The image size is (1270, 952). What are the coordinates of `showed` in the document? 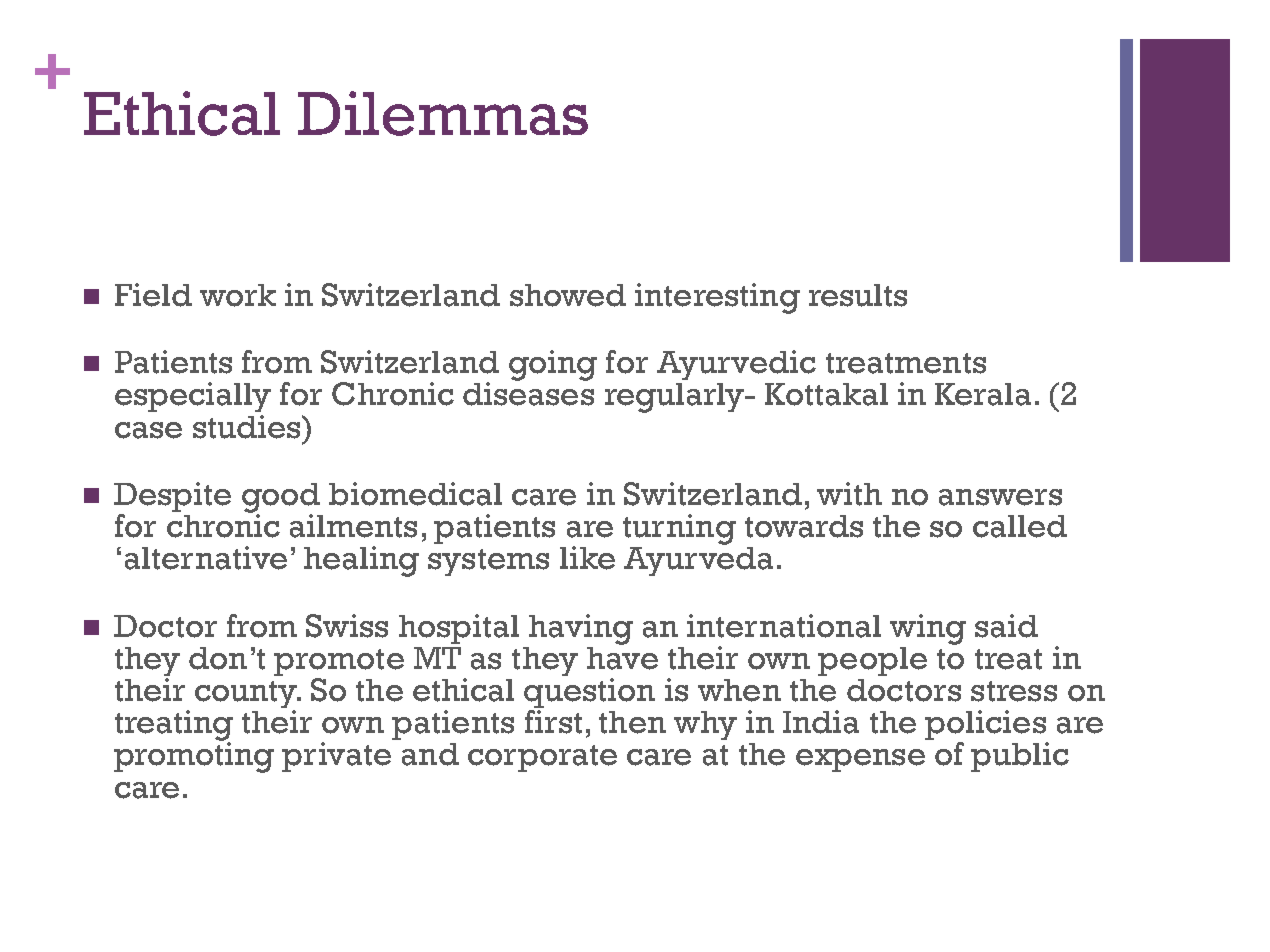 It's located at (568, 295).
